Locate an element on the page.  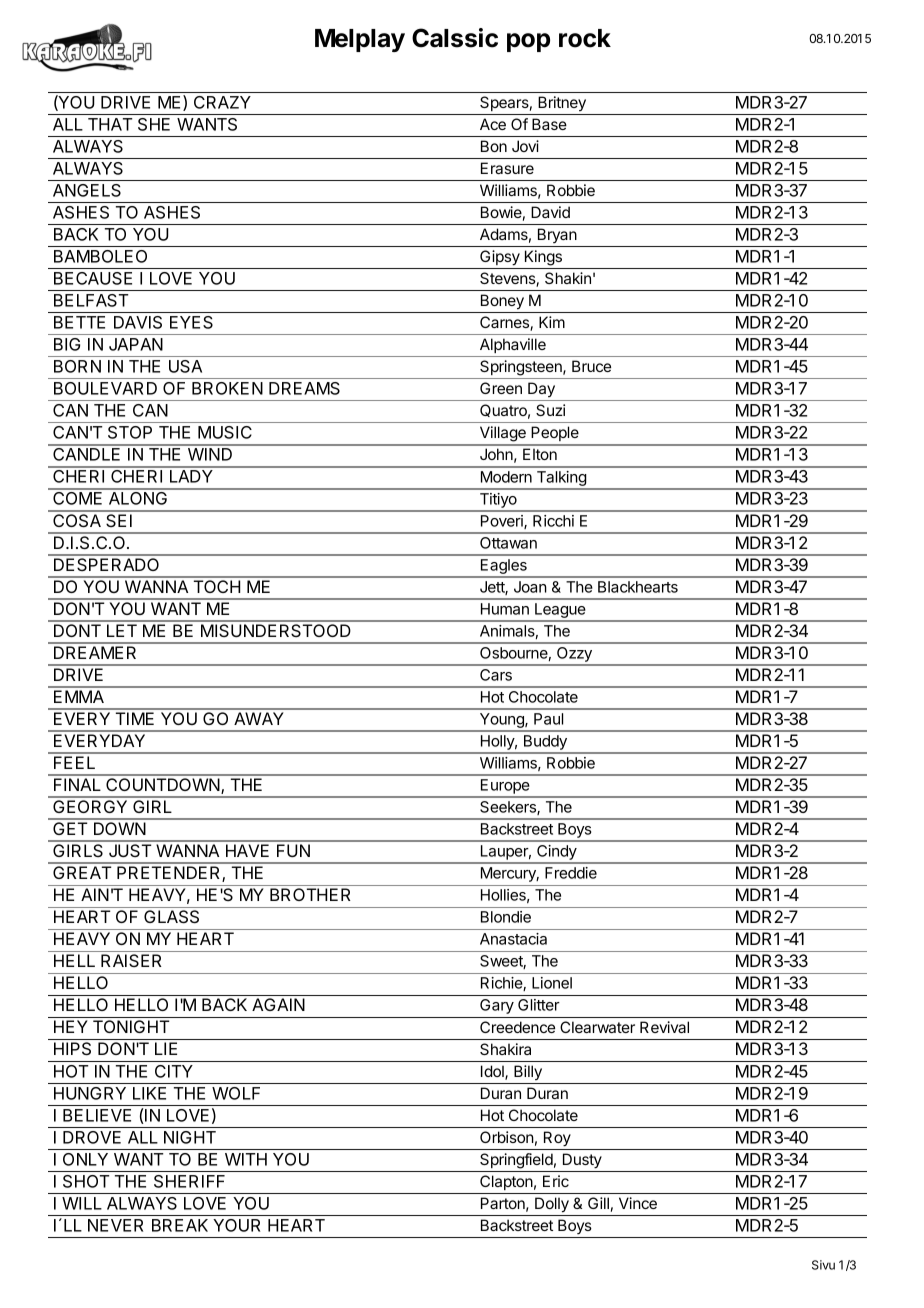
STOP is located at coordinates (130, 432).
